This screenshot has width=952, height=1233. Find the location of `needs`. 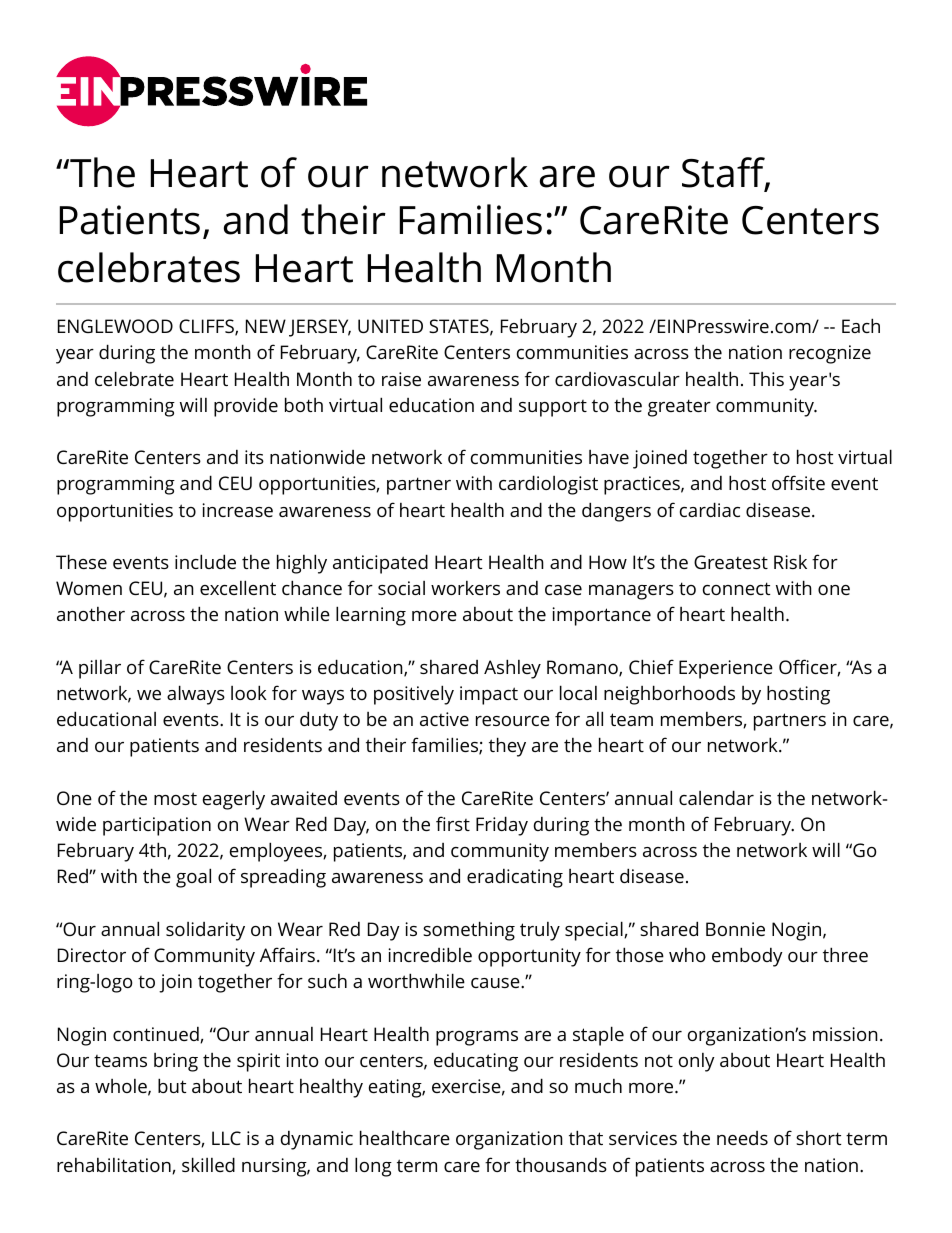

needs is located at coordinates (742, 1138).
